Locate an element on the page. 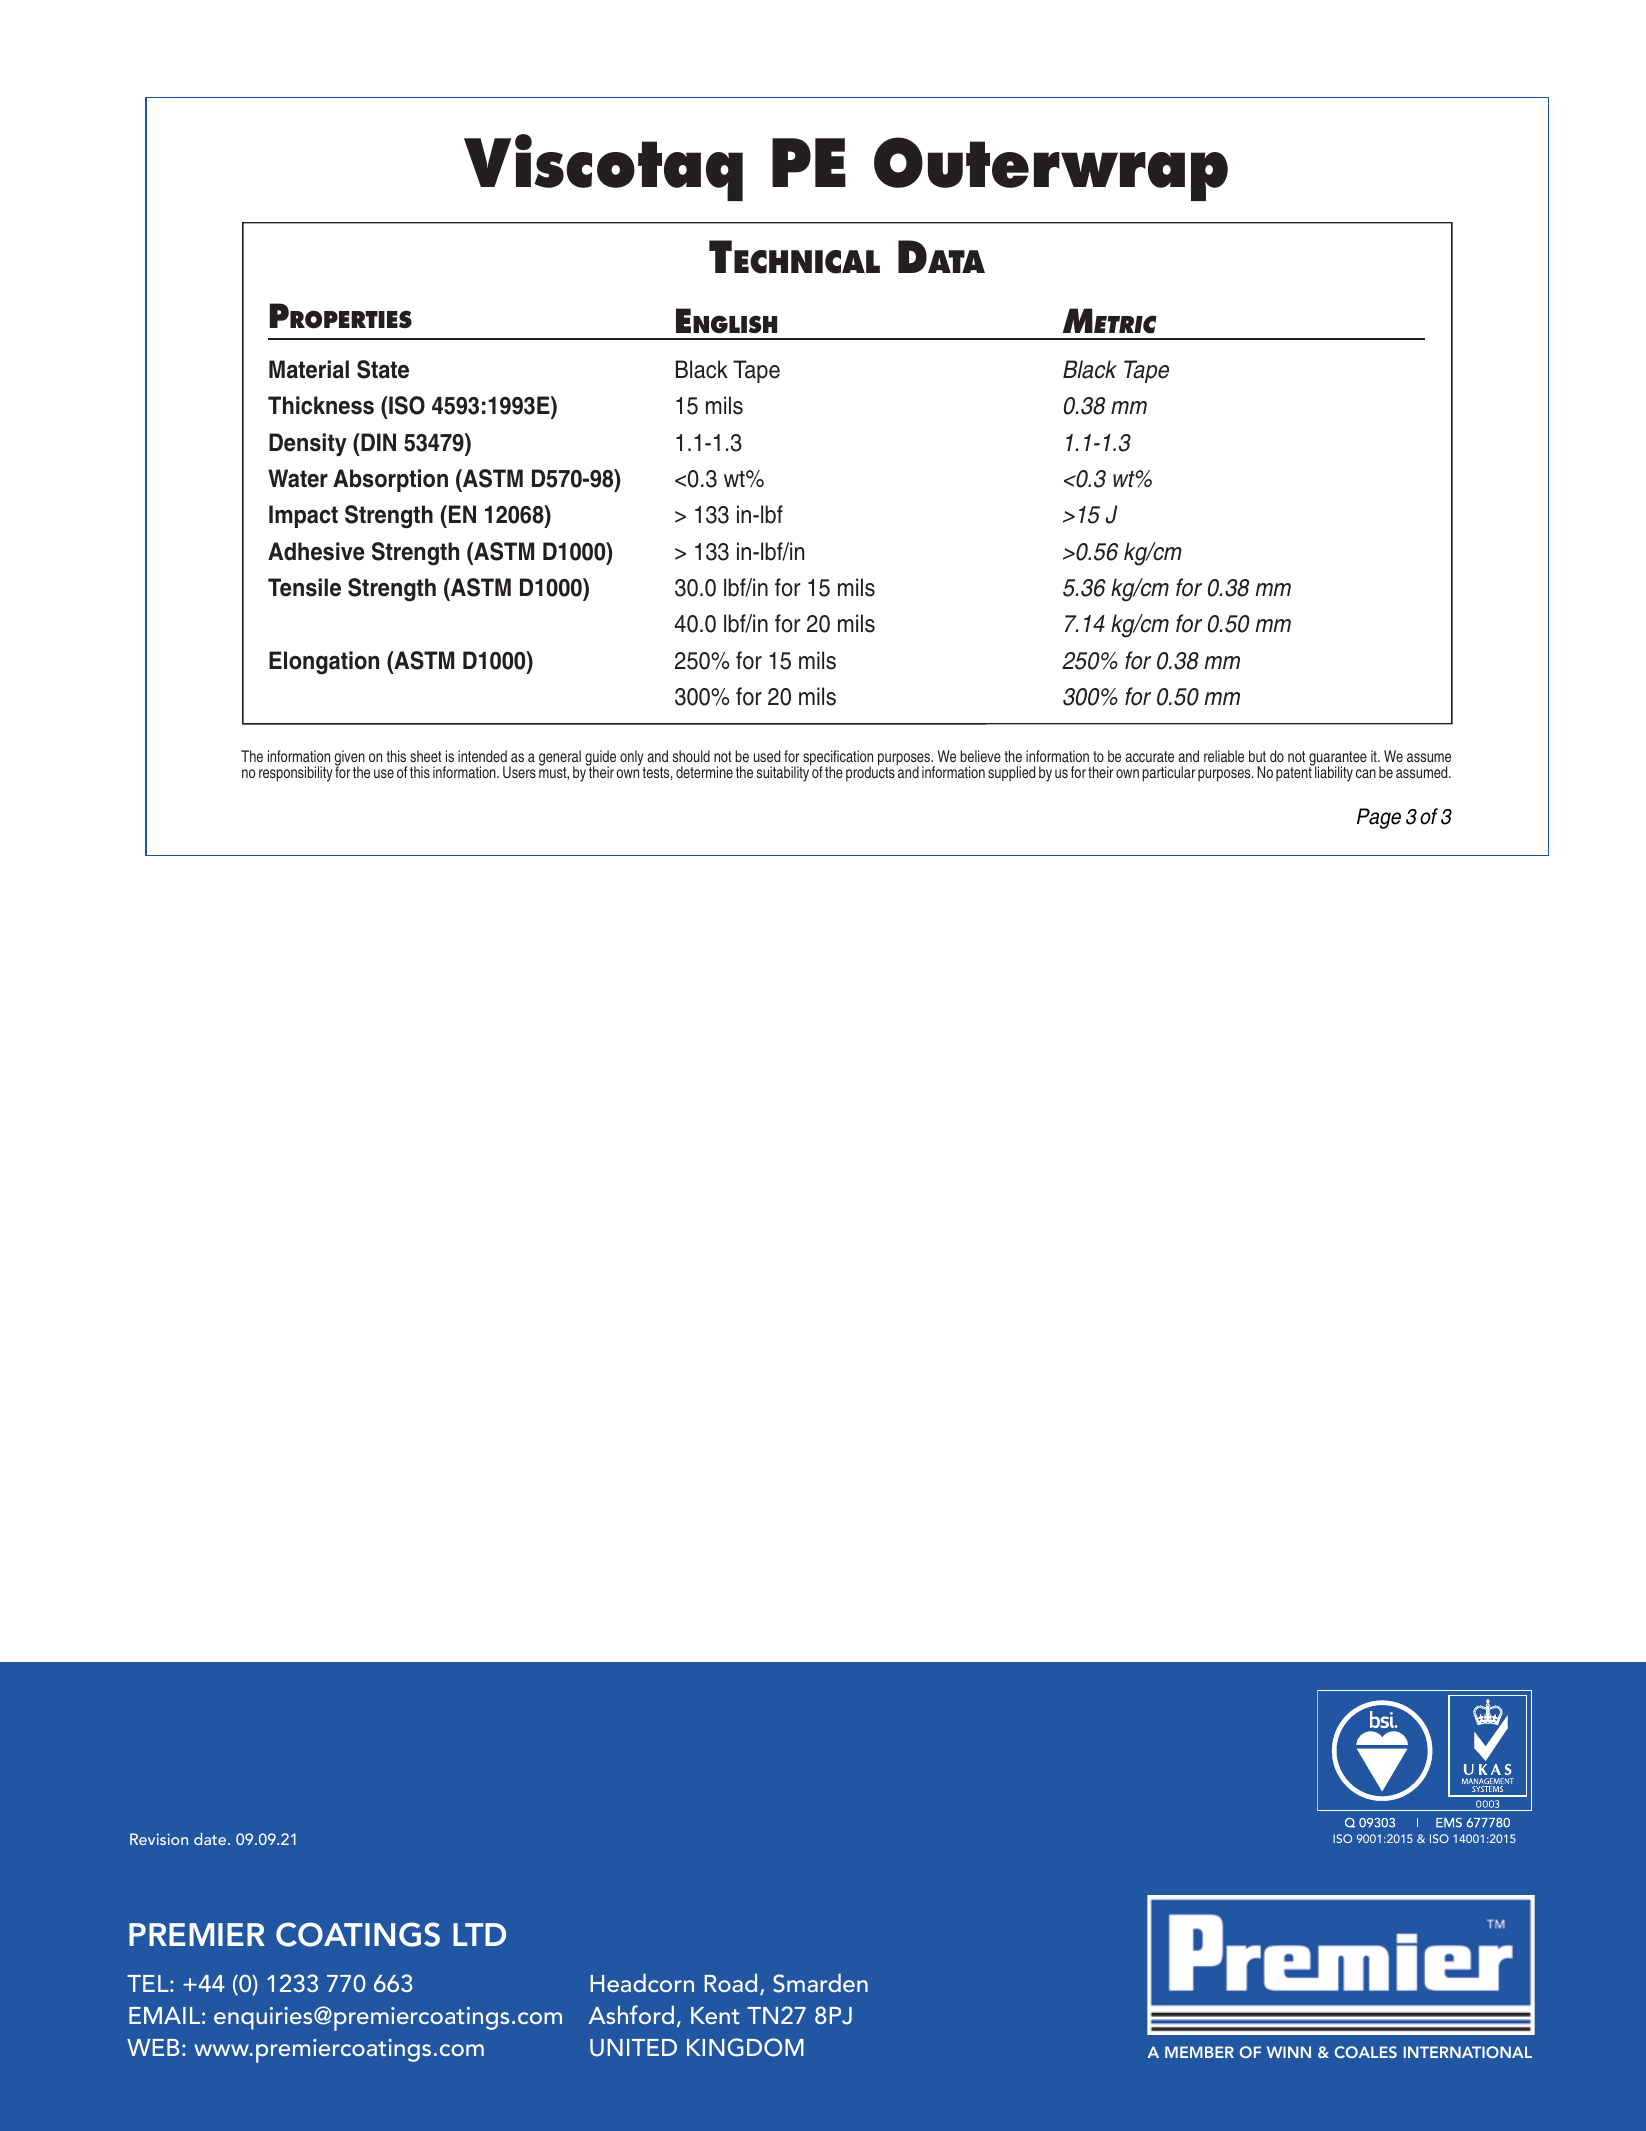  but is located at coordinates (1257, 756).
